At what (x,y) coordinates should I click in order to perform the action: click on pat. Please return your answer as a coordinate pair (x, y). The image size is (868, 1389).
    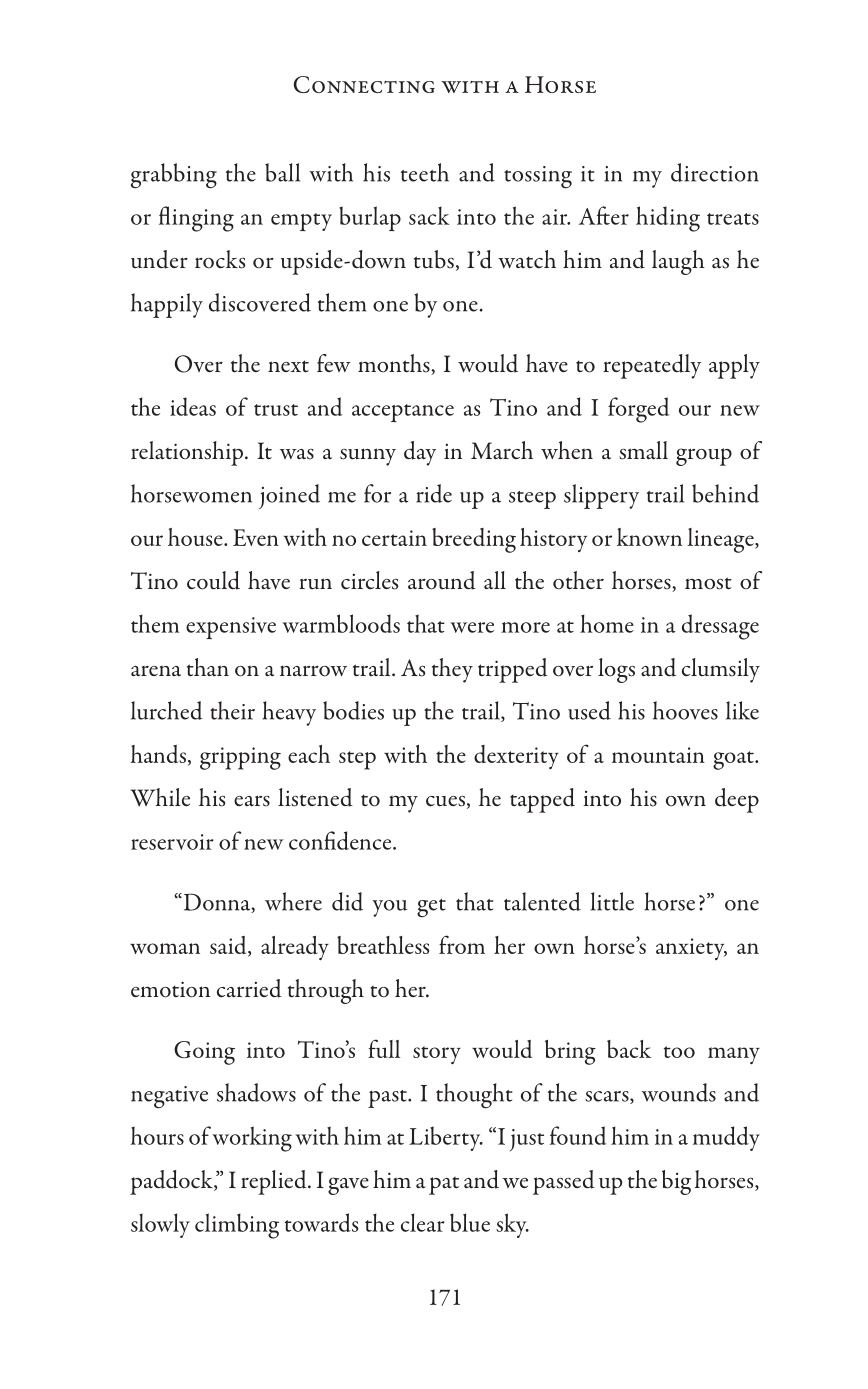
    Looking at the image, I should click on (444, 1186).
